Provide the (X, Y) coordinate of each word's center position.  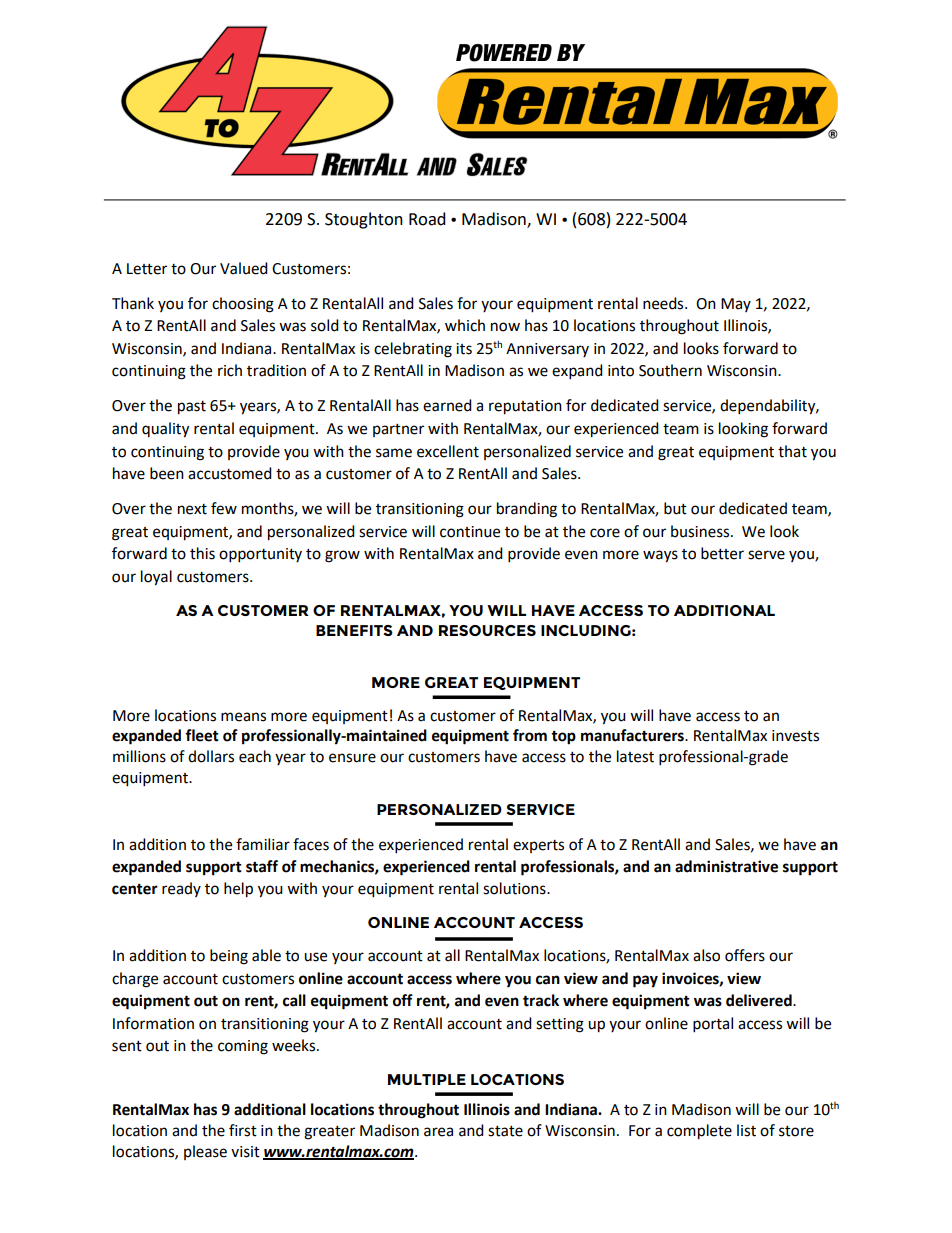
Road (427, 219)
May (736, 305)
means (243, 717)
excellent (448, 451)
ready (181, 889)
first (243, 1130)
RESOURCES (487, 630)
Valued (244, 268)
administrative (726, 866)
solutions (515, 888)
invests (795, 736)
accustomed (230, 473)
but (675, 508)
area (438, 1132)
